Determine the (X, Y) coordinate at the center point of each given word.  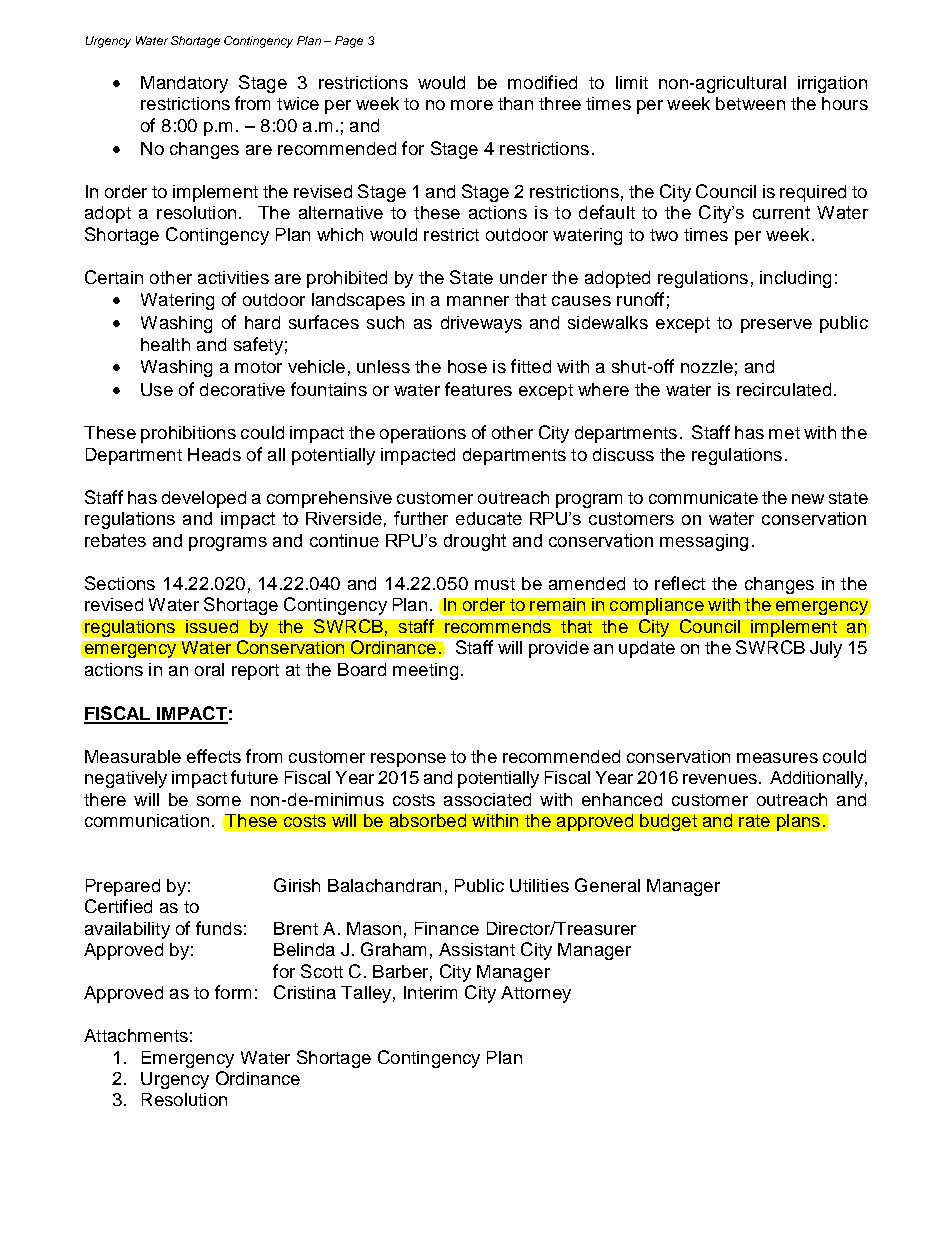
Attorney (536, 994)
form (233, 992)
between (750, 103)
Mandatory (184, 84)
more (472, 105)
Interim (430, 992)
